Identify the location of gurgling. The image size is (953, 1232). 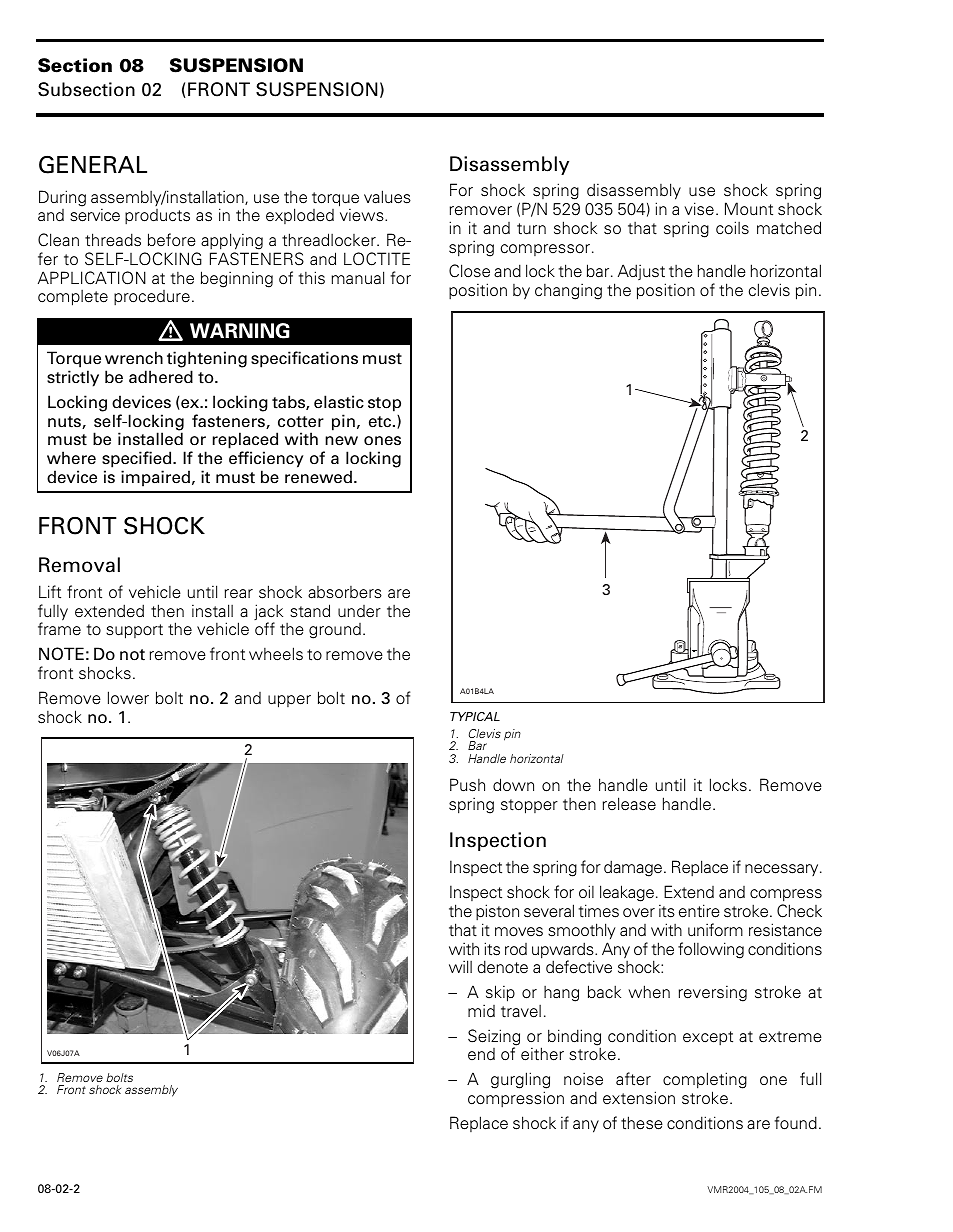
(520, 1082).
